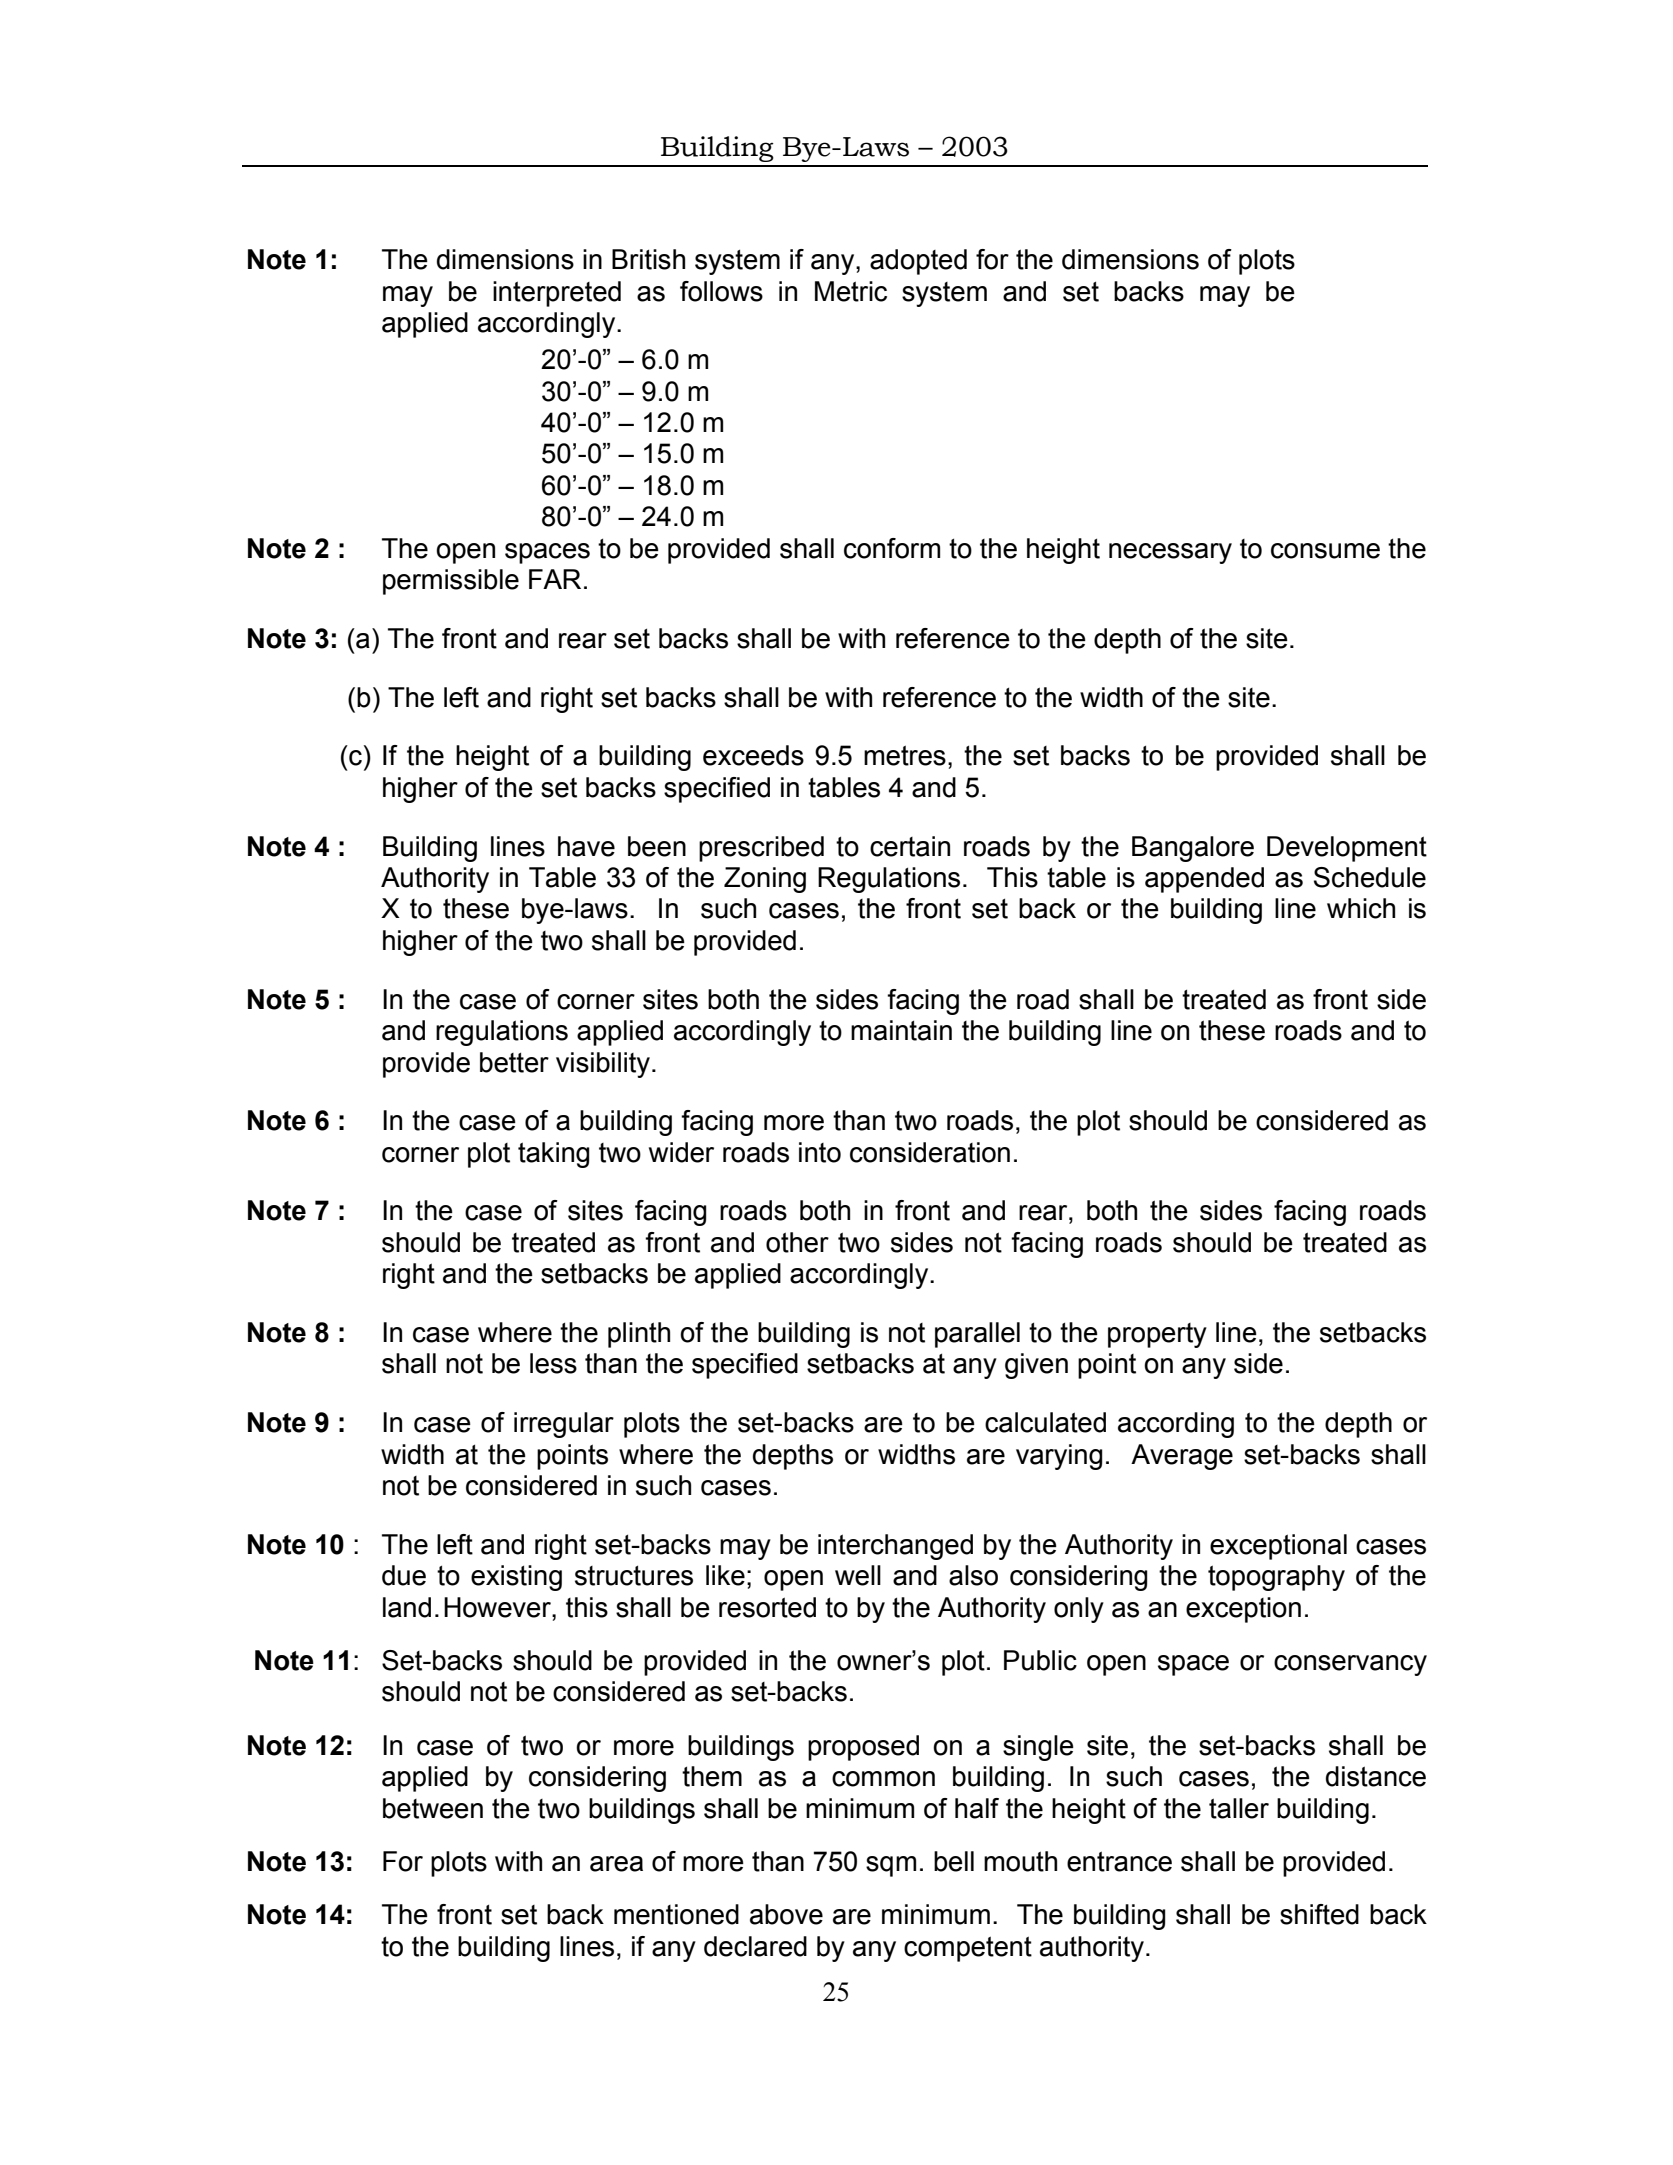 The width and height of the page is (1673, 2165). I want to click on consume, so click(1325, 551).
